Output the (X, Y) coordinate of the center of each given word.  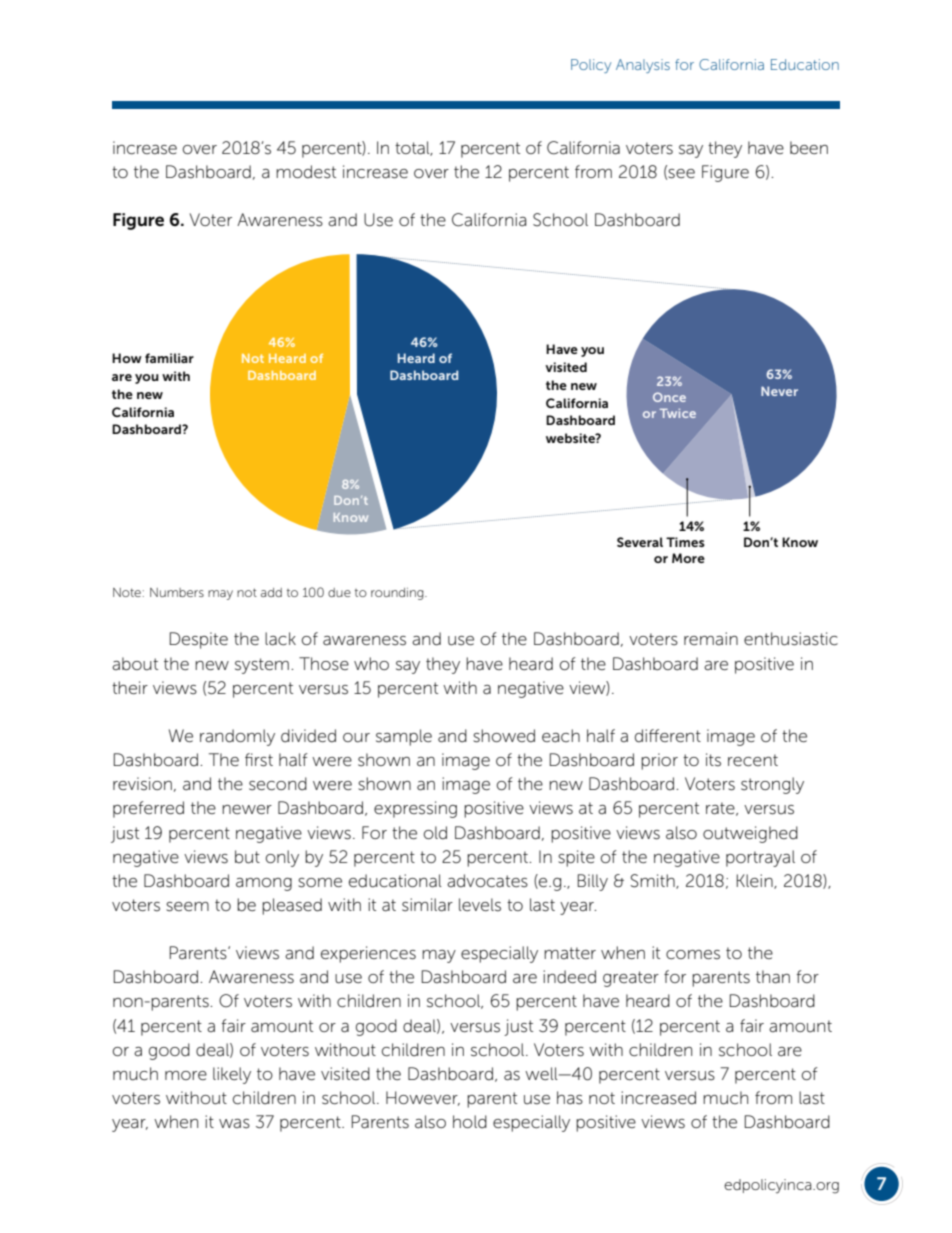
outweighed (750, 834)
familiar (169, 358)
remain (711, 638)
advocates (487, 881)
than (773, 977)
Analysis (643, 66)
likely (232, 1075)
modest (306, 172)
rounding (398, 594)
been (809, 147)
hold (470, 1122)
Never (779, 391)
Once (669, 397)
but (247, 857)
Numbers (177, 592)
